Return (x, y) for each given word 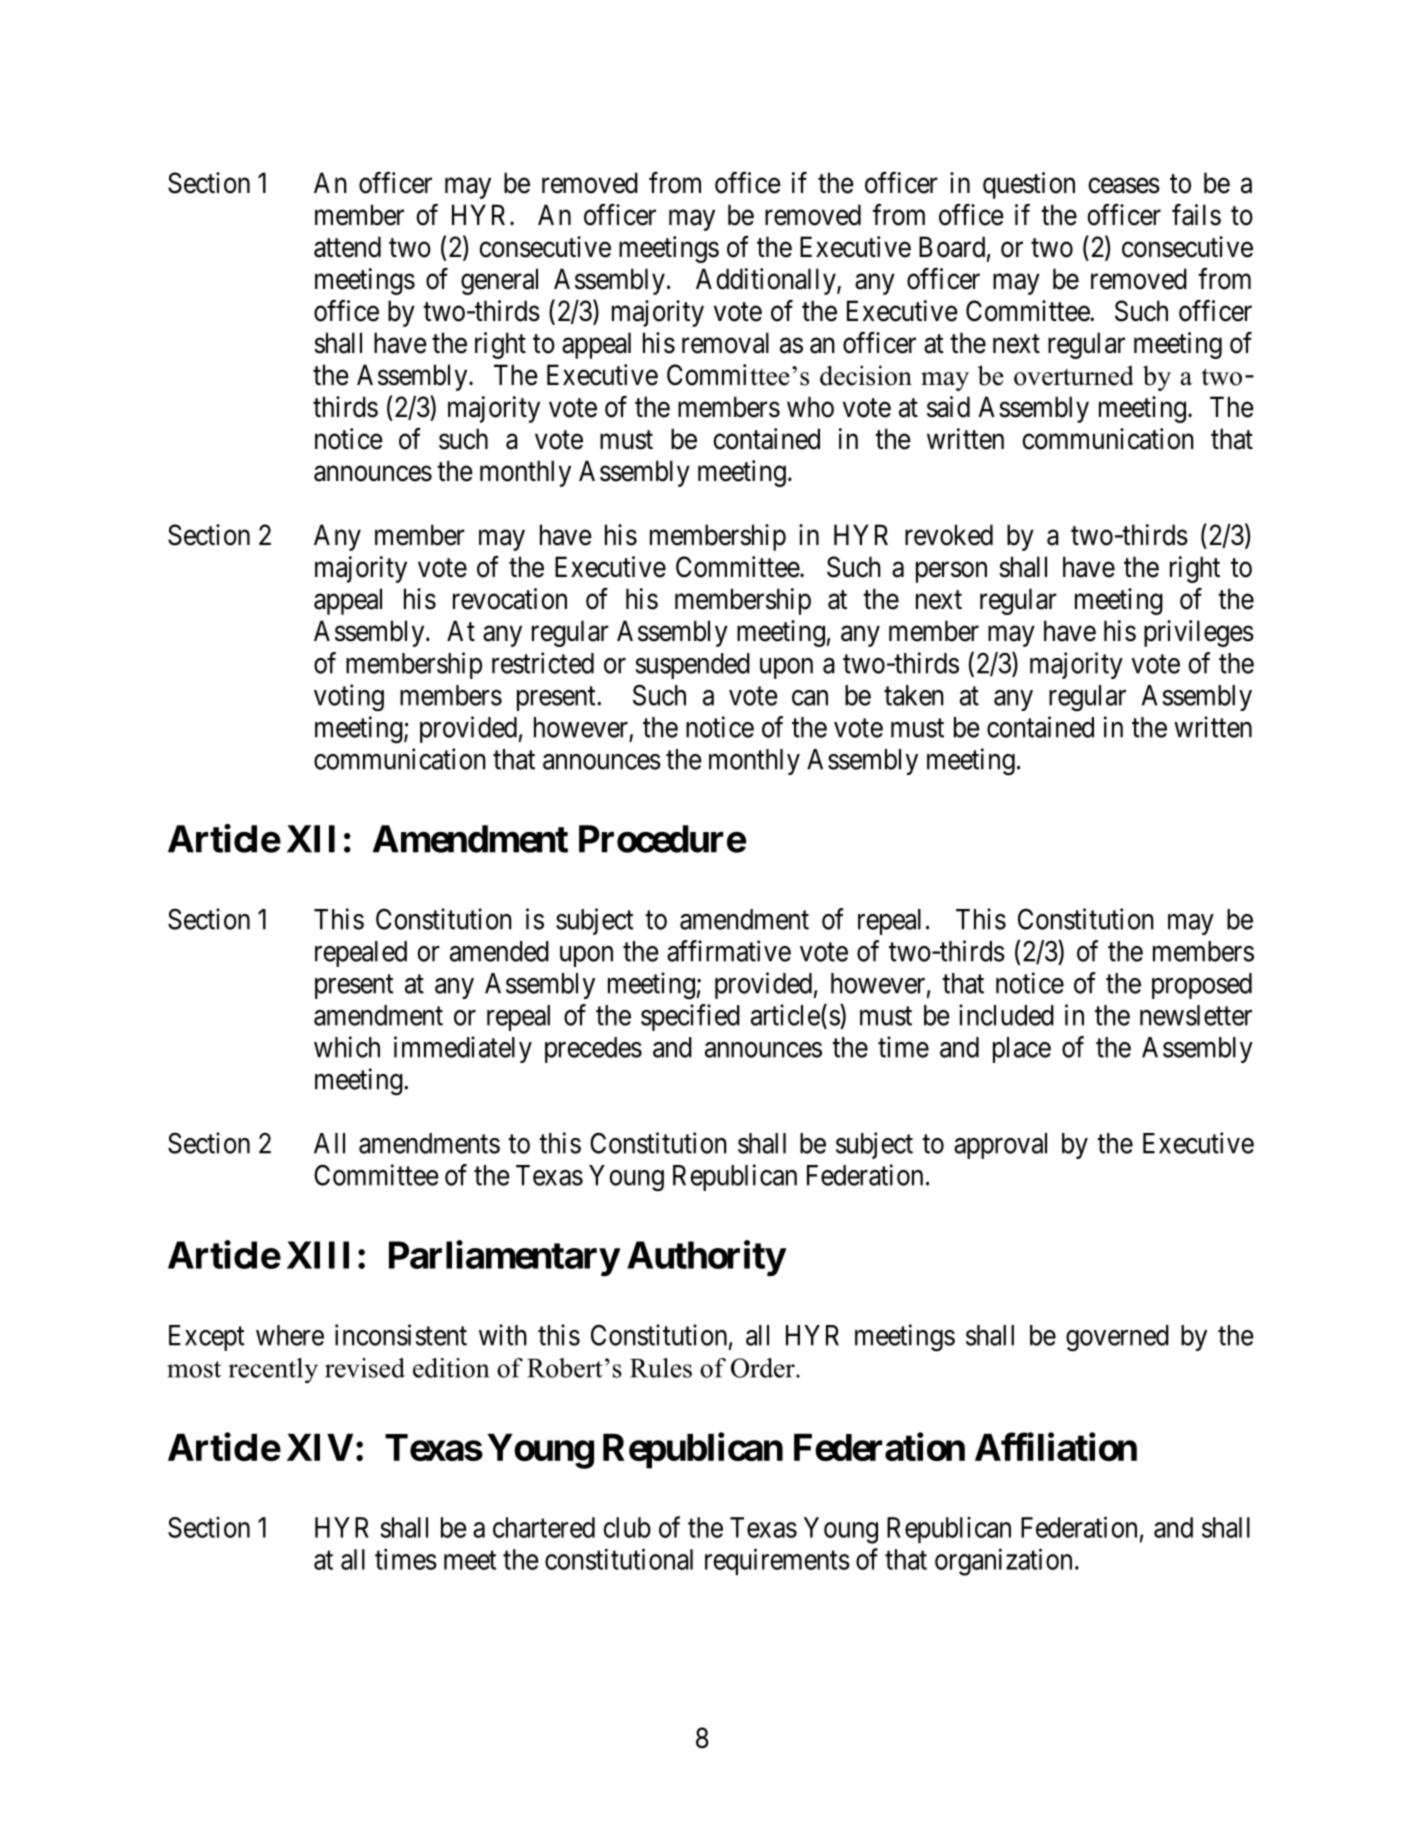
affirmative (729, 951)
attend (347, 247)
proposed (1202, 986)
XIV (320, 1447)
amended (499, 951)
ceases (1124, 186)
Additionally (767, 281)
